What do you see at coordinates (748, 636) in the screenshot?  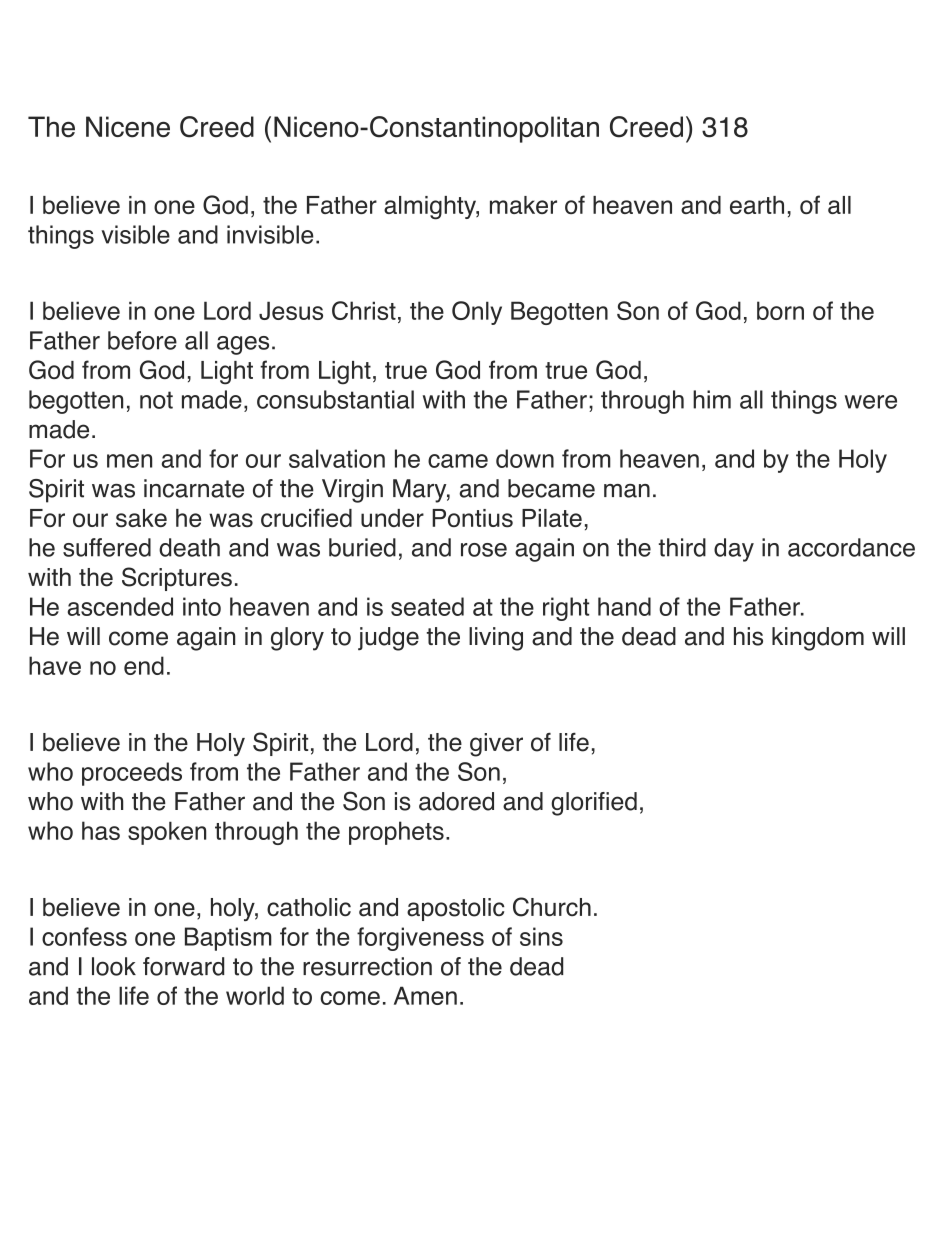 I see `his` at bounding box center [748, 636].
